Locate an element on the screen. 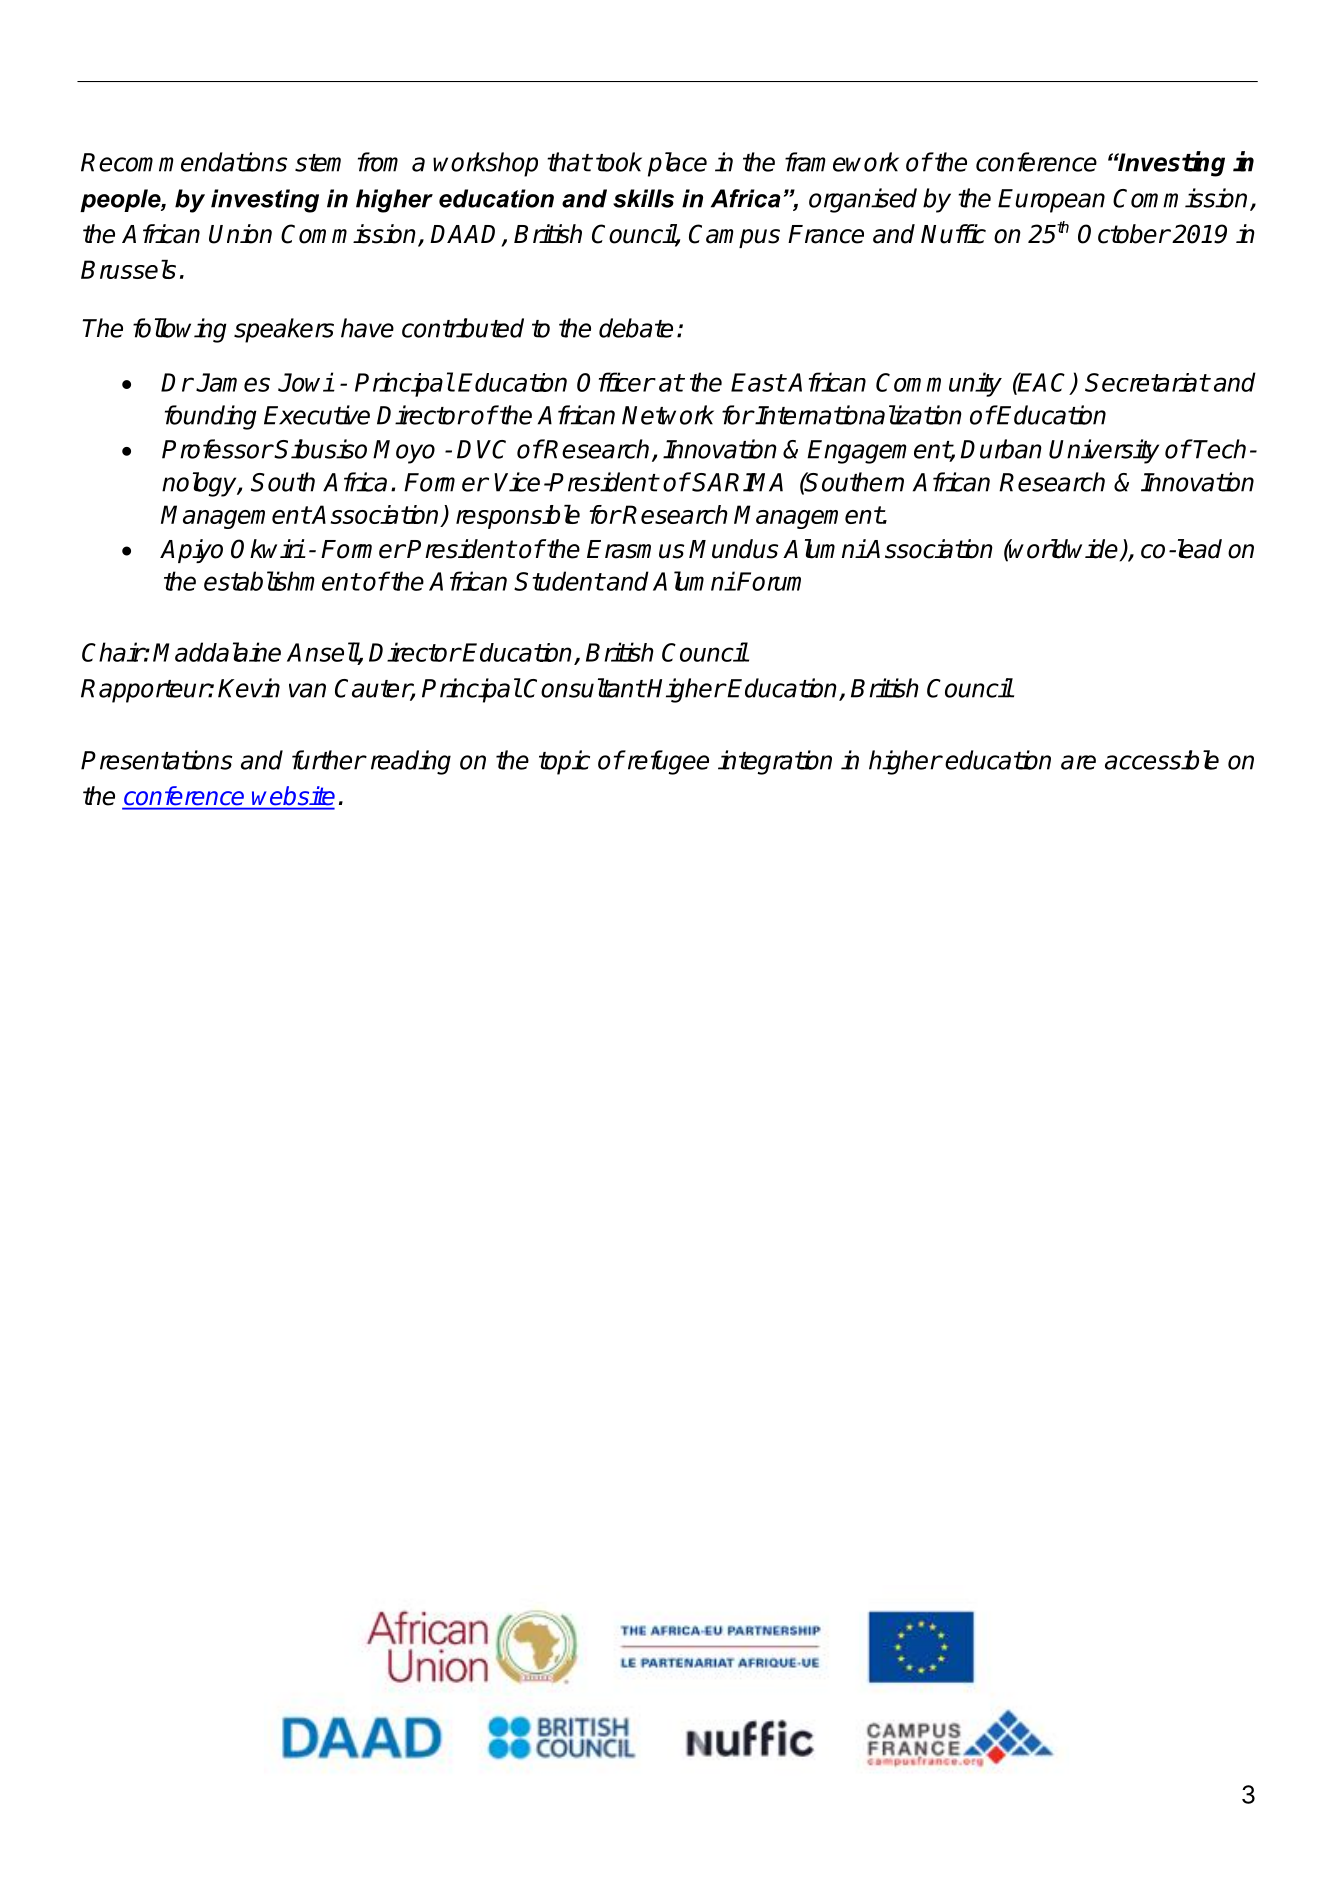 The width and height of the screenshot is (1335, 1888). further is located at coordinates (328, 760).
